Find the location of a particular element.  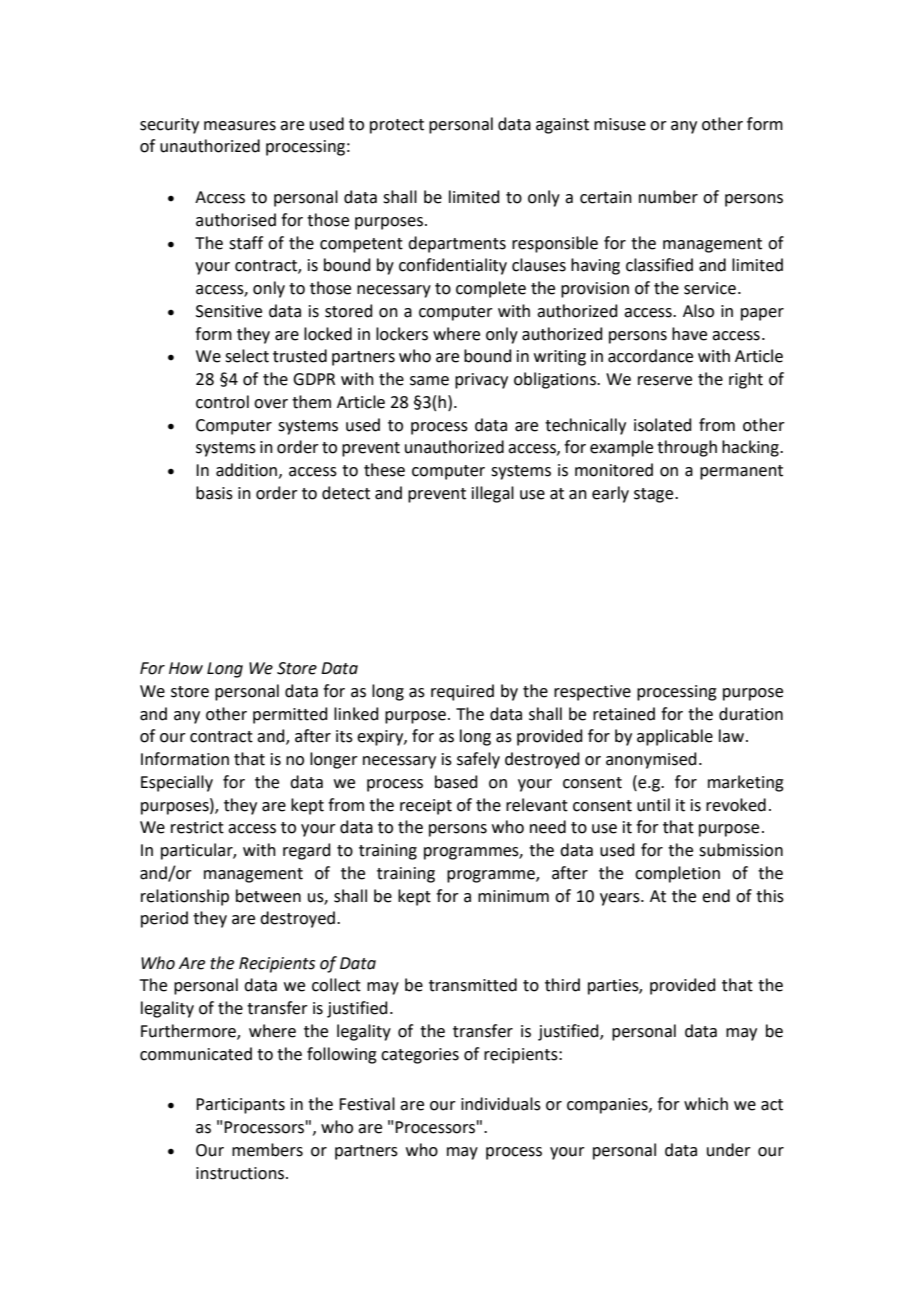

members is located at coordinates (267, 1150).
